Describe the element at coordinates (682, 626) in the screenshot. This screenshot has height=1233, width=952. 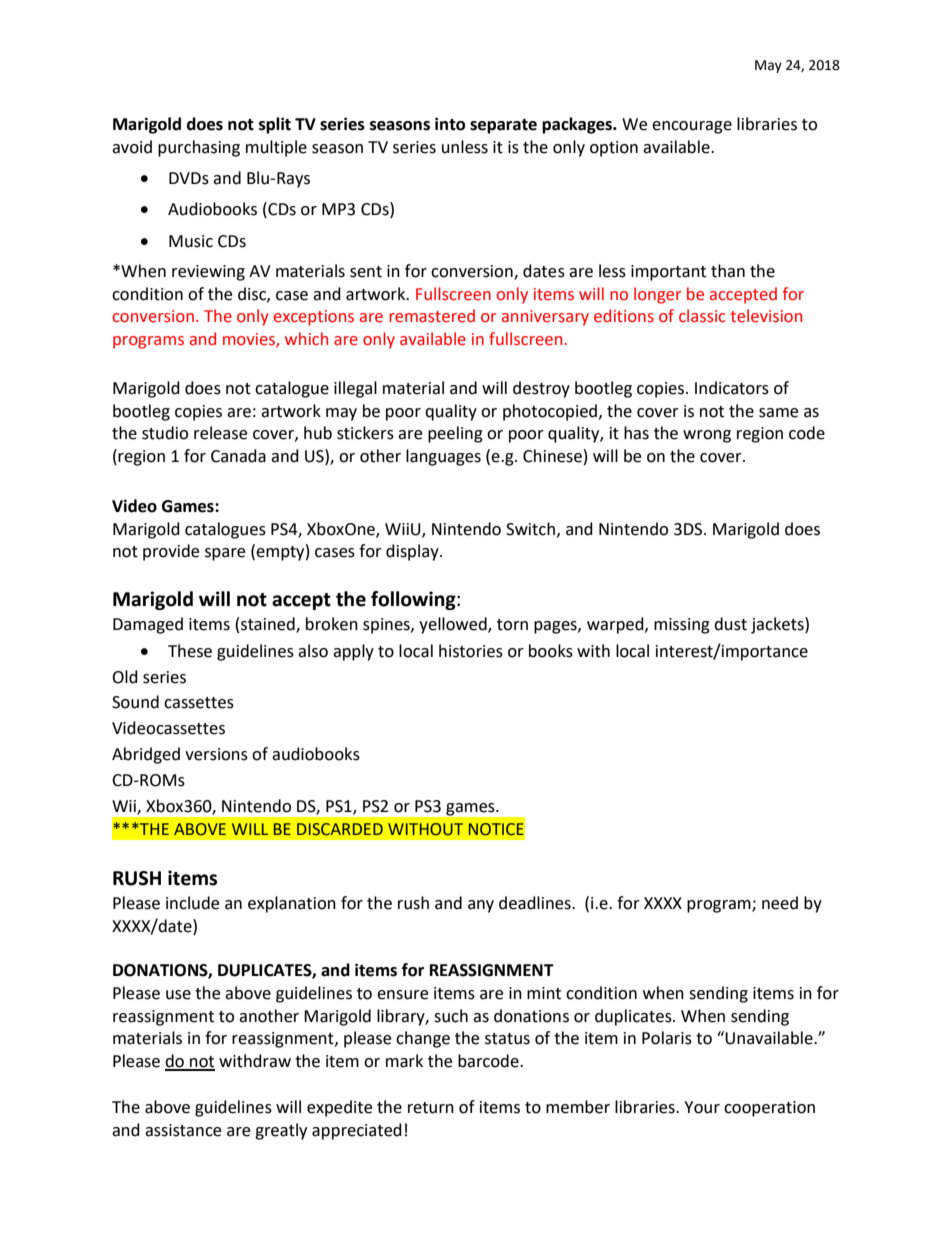
I see `missing` at that location.
